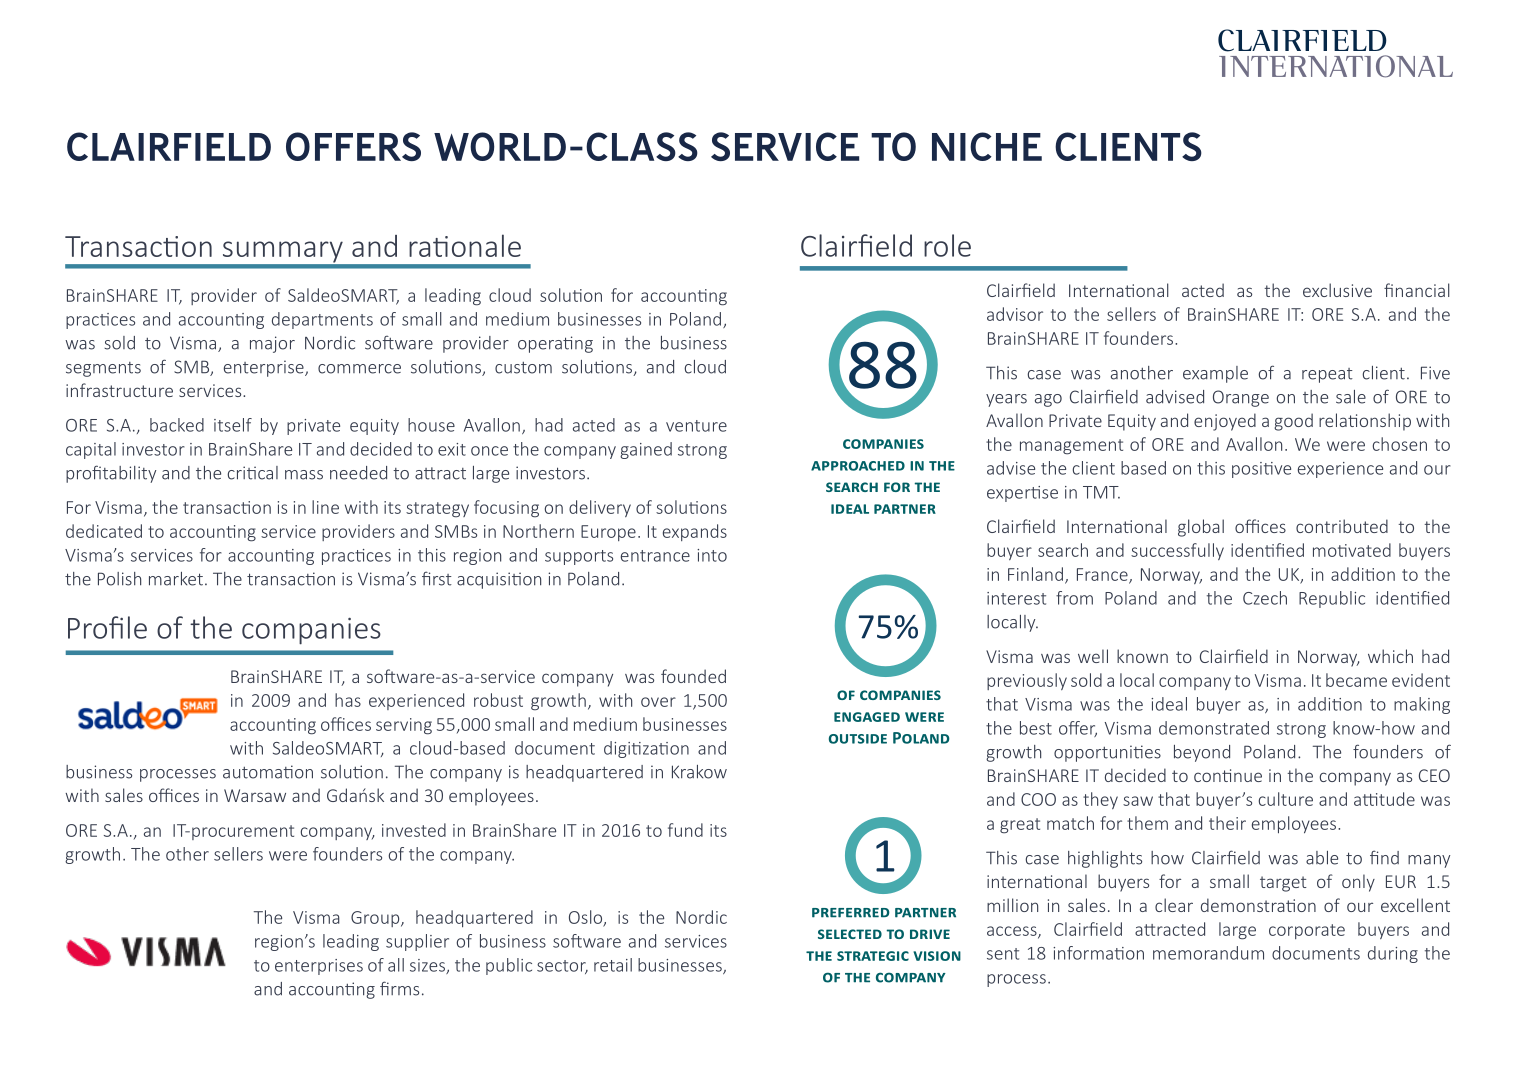  Describe the element at coordinates (1293, 422) in the screenshot. I see `good` at that location.
